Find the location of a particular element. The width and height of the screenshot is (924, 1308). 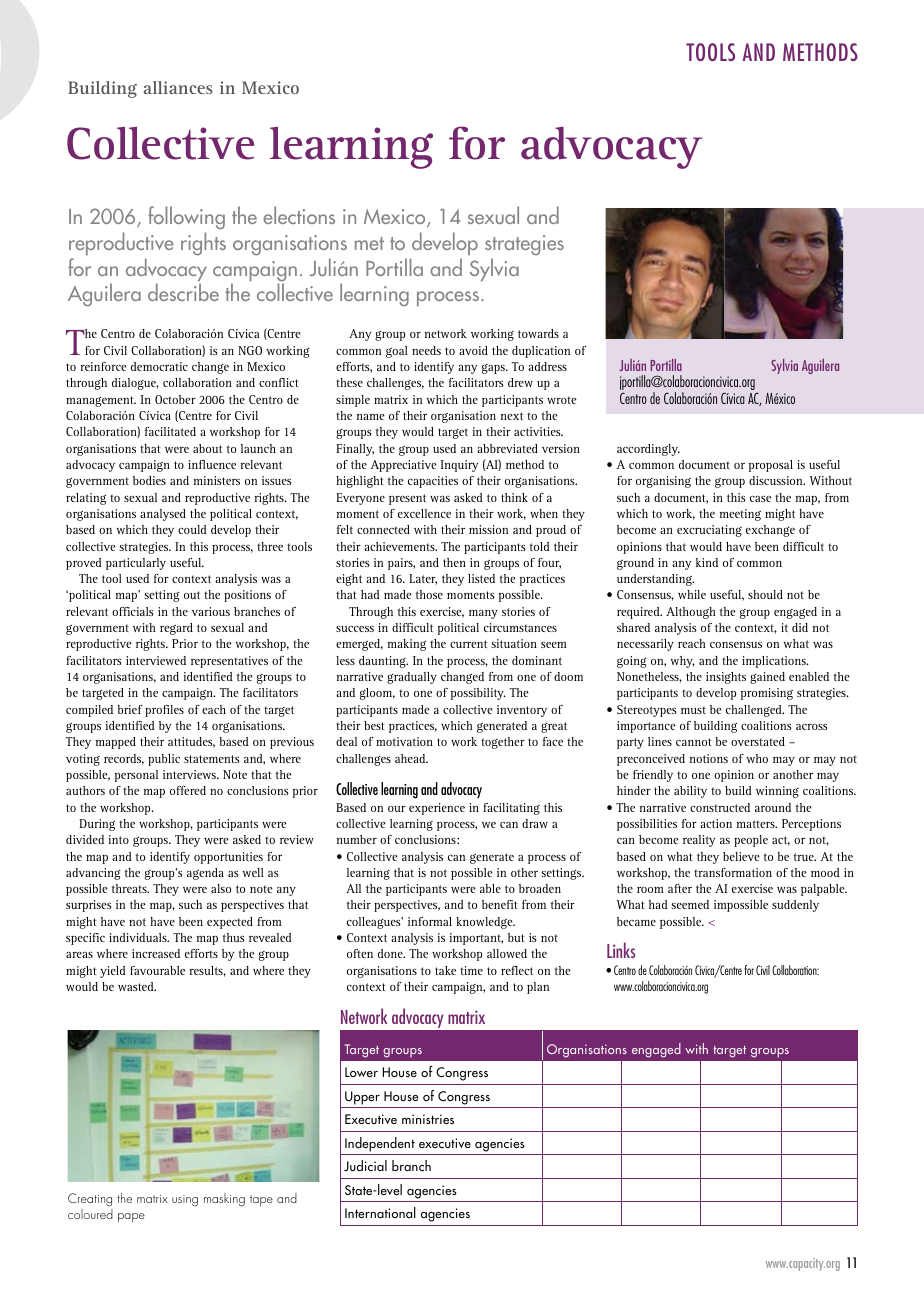

people is located at coordinates (751, 841).
